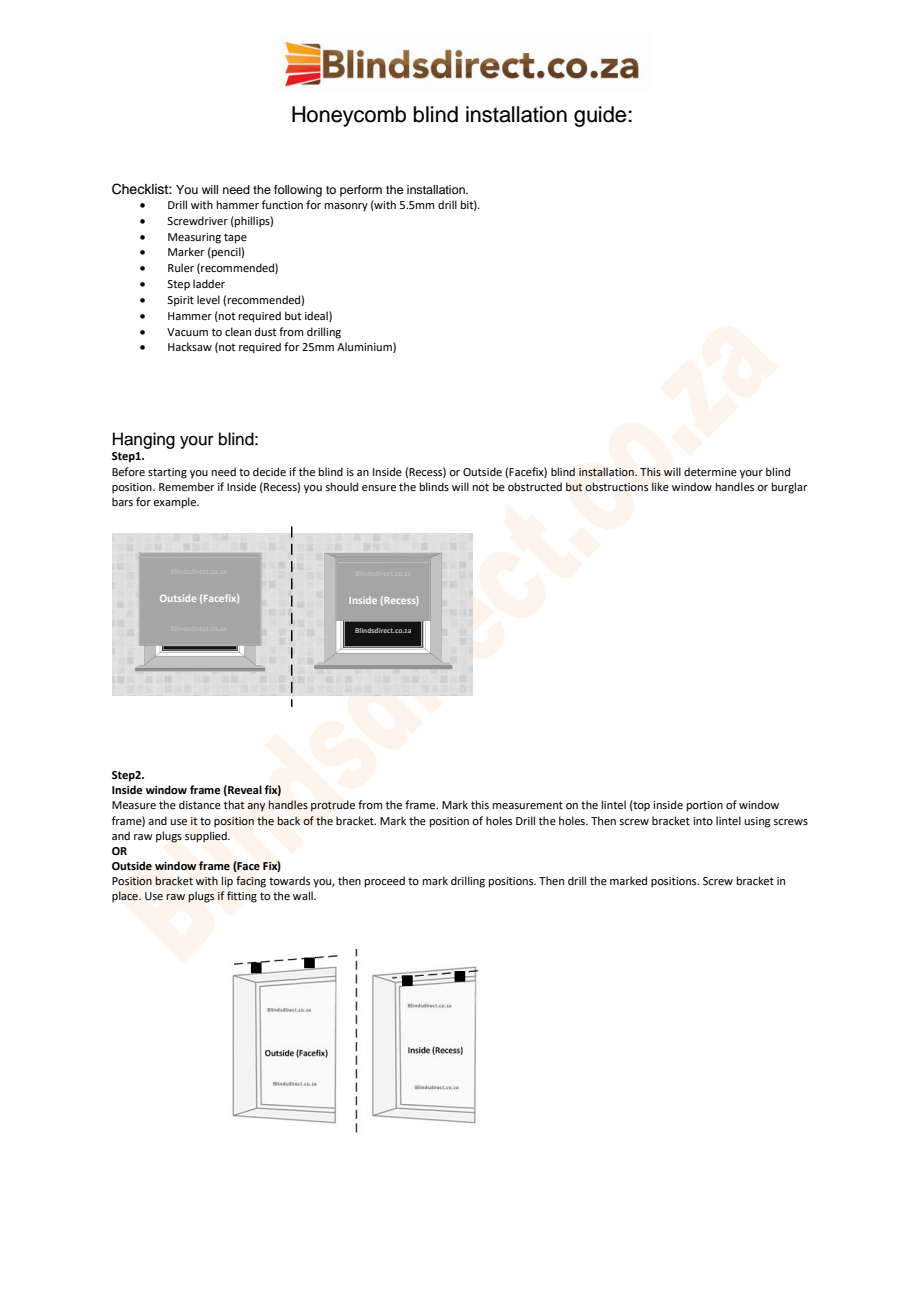 This screenshot has height=1308, width=924. Describe the element at coordinates (660, 486) in the screenshot. I see `like` at that location.
